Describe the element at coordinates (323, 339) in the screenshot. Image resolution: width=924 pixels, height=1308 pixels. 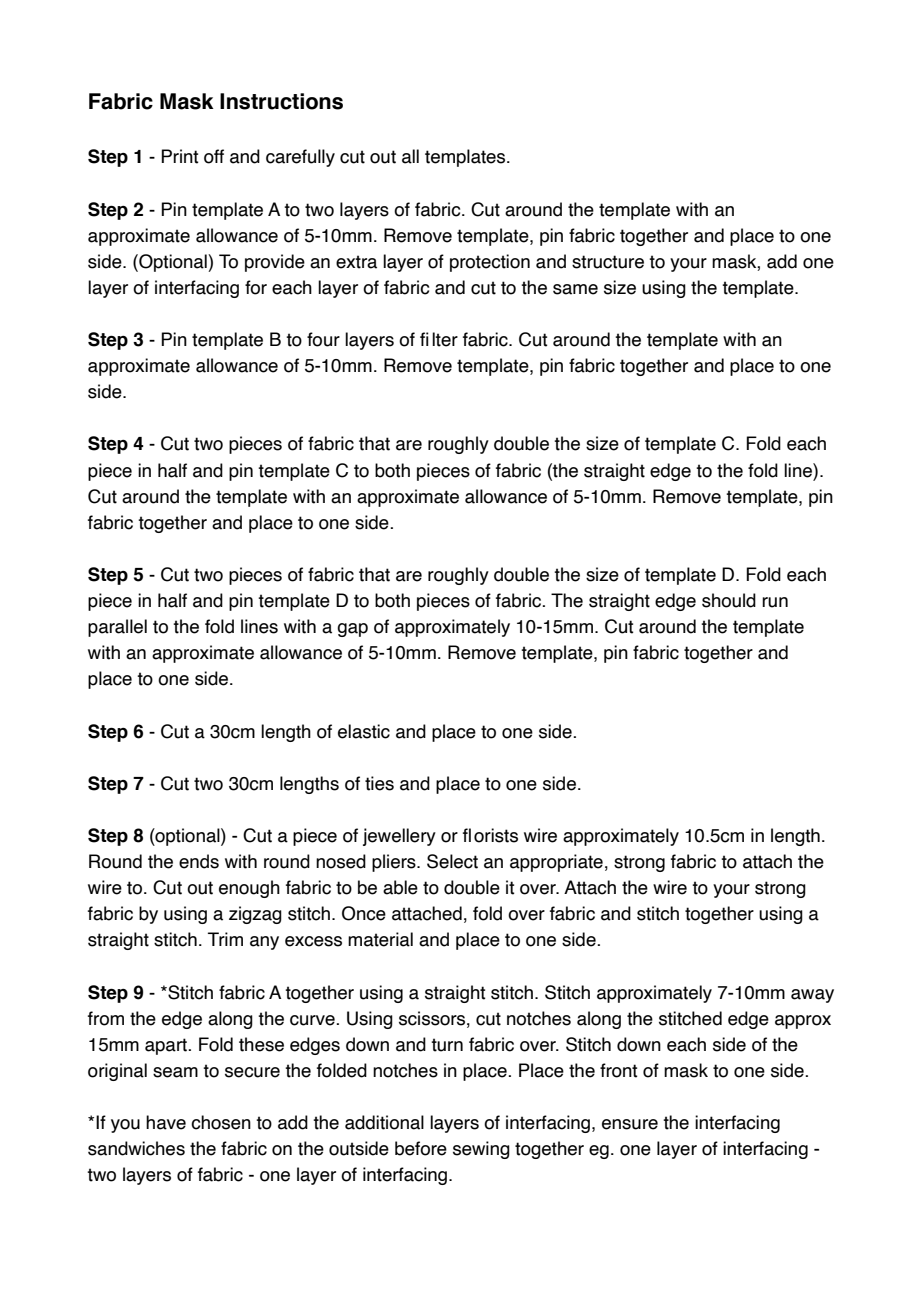
I see `four` at that location.
